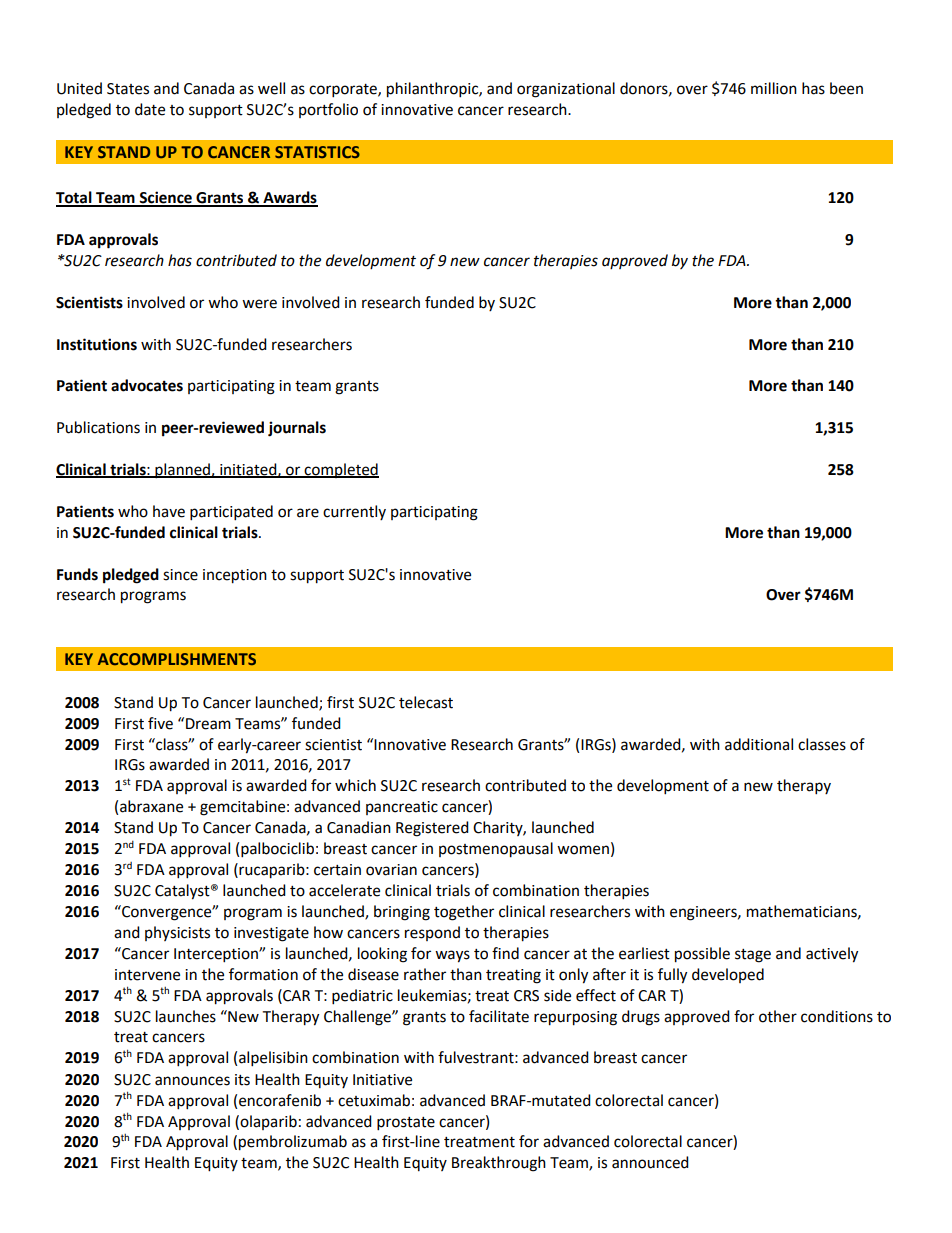 The width and height of the image is (952, 1233). Describe the element at coordinates (426, 702) in the image. I see `telecast` at that location.
